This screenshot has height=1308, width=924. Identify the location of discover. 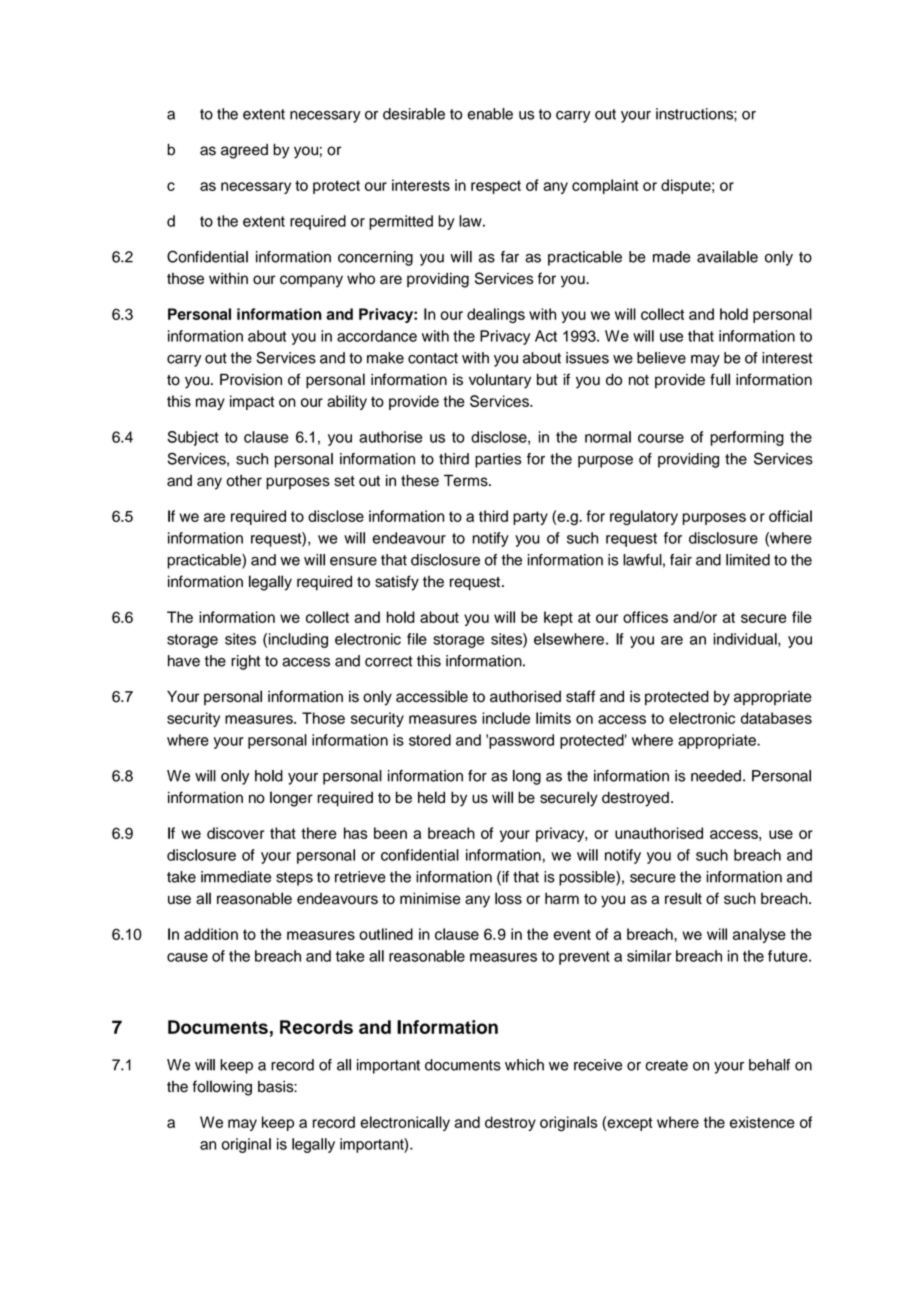
(235, 833).
